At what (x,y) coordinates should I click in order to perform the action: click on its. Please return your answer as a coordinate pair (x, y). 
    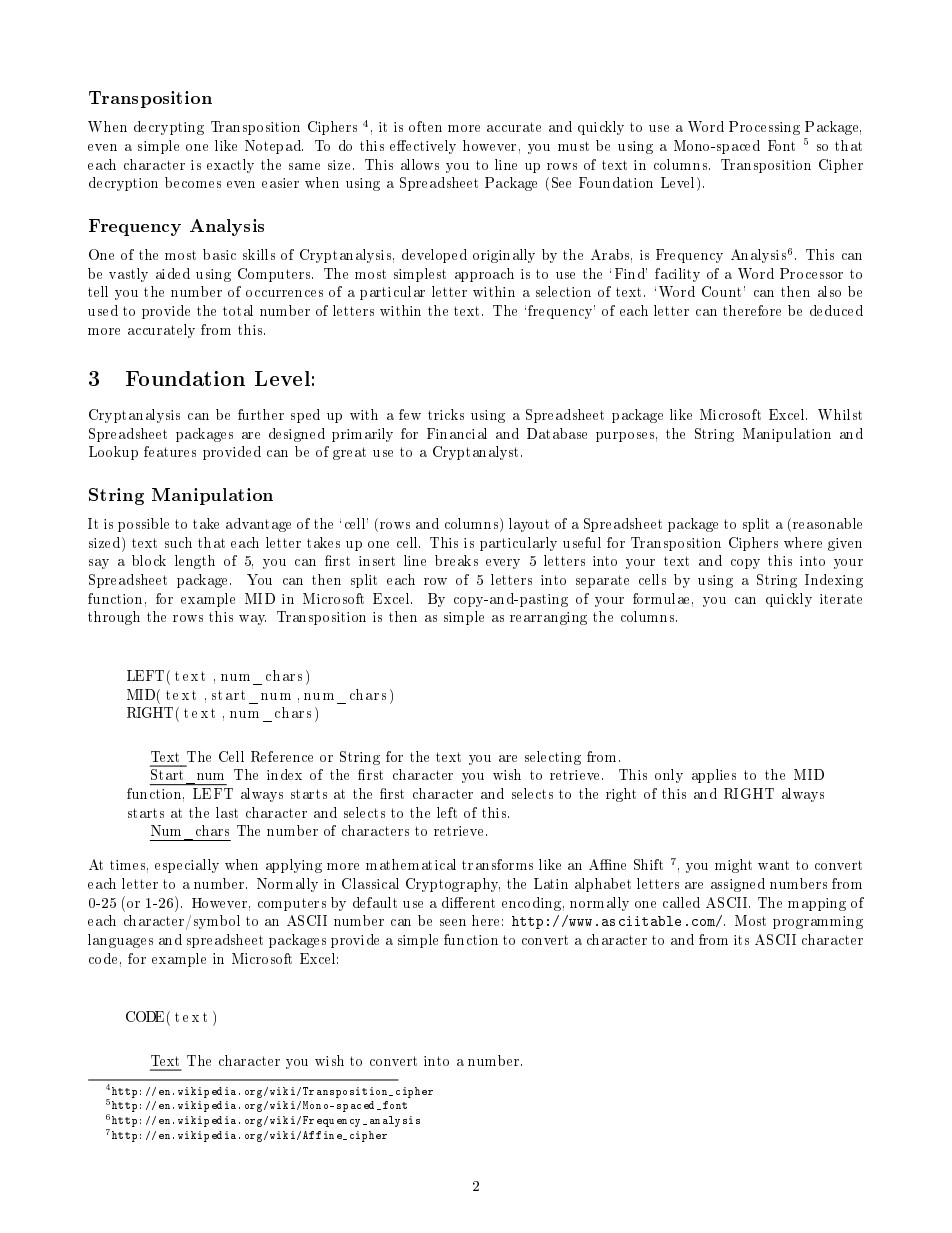
    Looking at the image, I should click on (741, 940).
